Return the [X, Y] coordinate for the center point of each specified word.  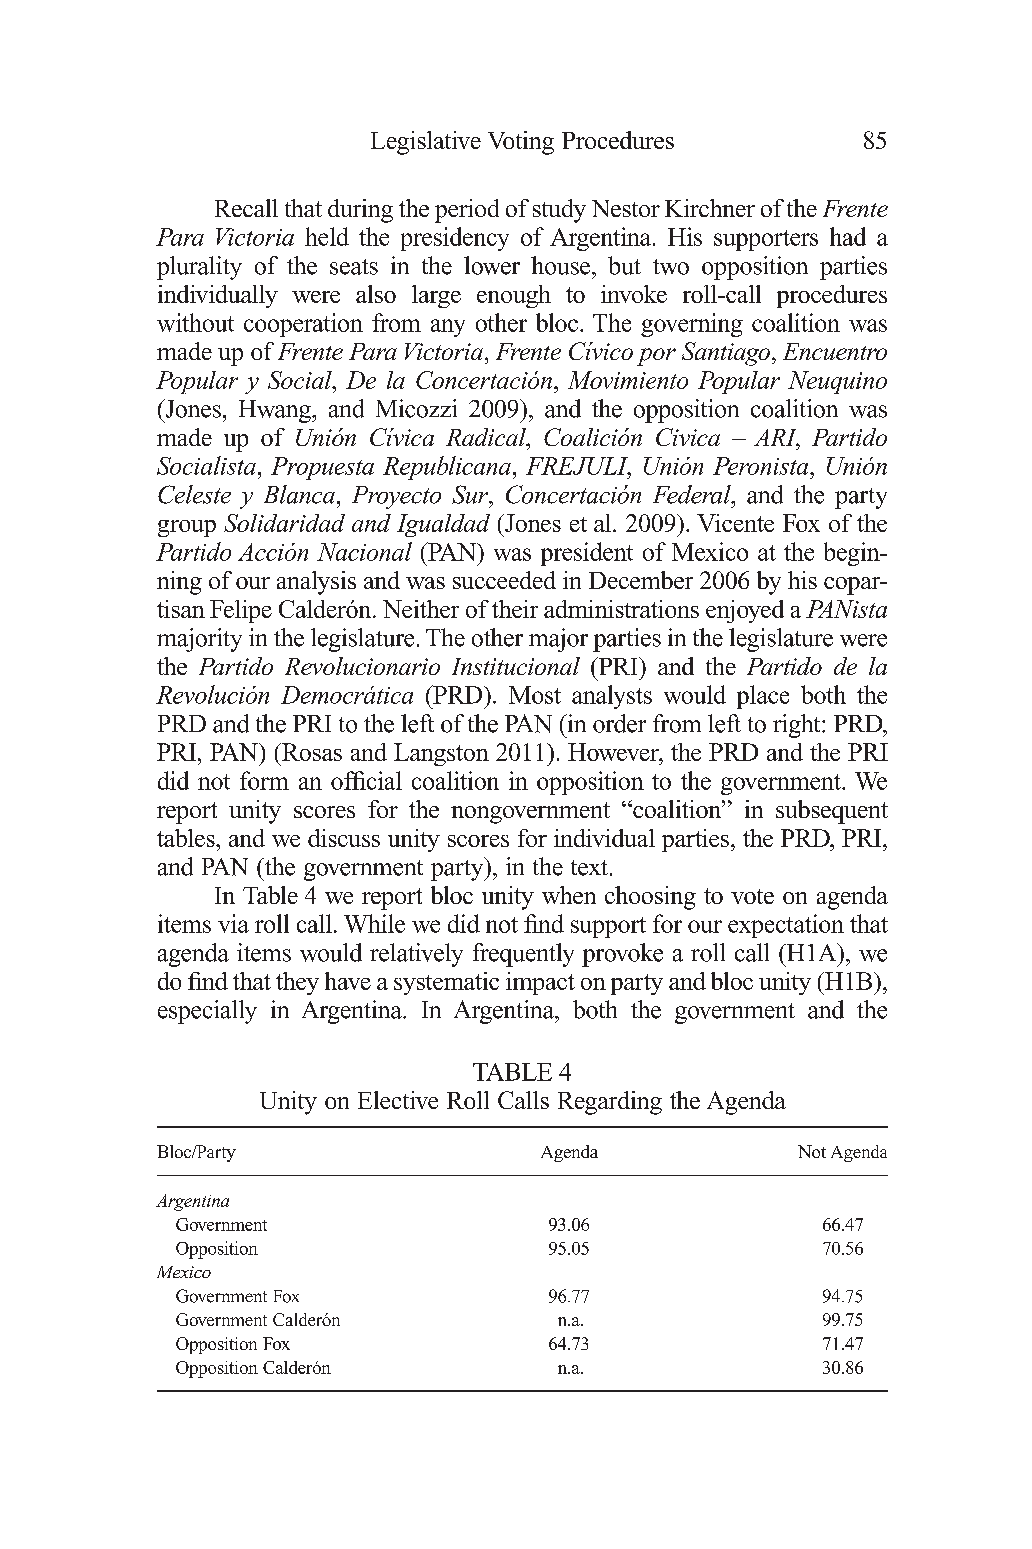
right [798, 726]
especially [207, 1012]
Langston [441, 754]
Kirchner [710, 208]
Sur [471, 494]
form [264, 780]
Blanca [299, 494]
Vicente [735, 523]
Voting [521, 143]
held [327, 236]
